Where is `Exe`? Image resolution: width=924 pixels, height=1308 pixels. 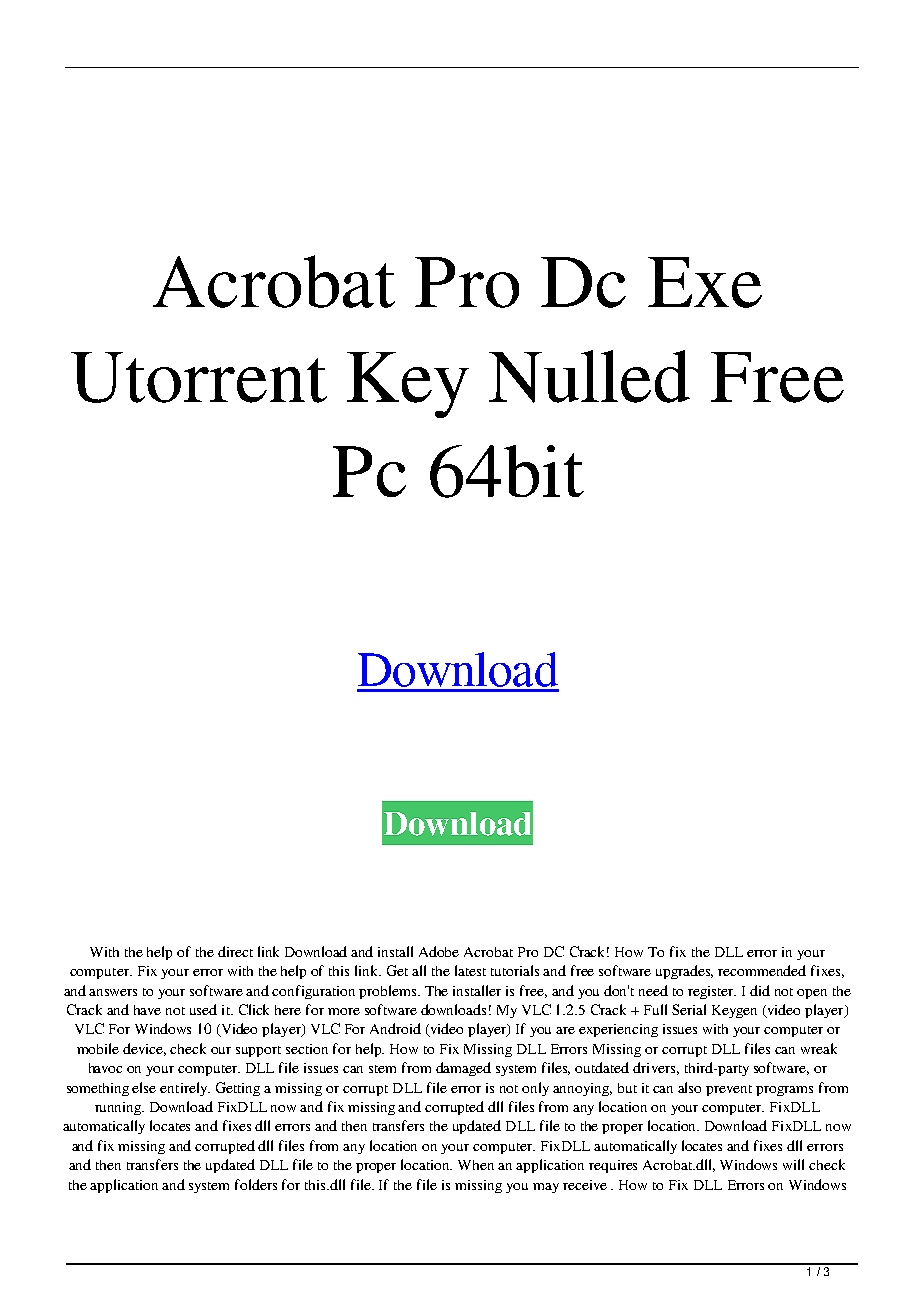 Exe is located at coordinates (705, 282).
